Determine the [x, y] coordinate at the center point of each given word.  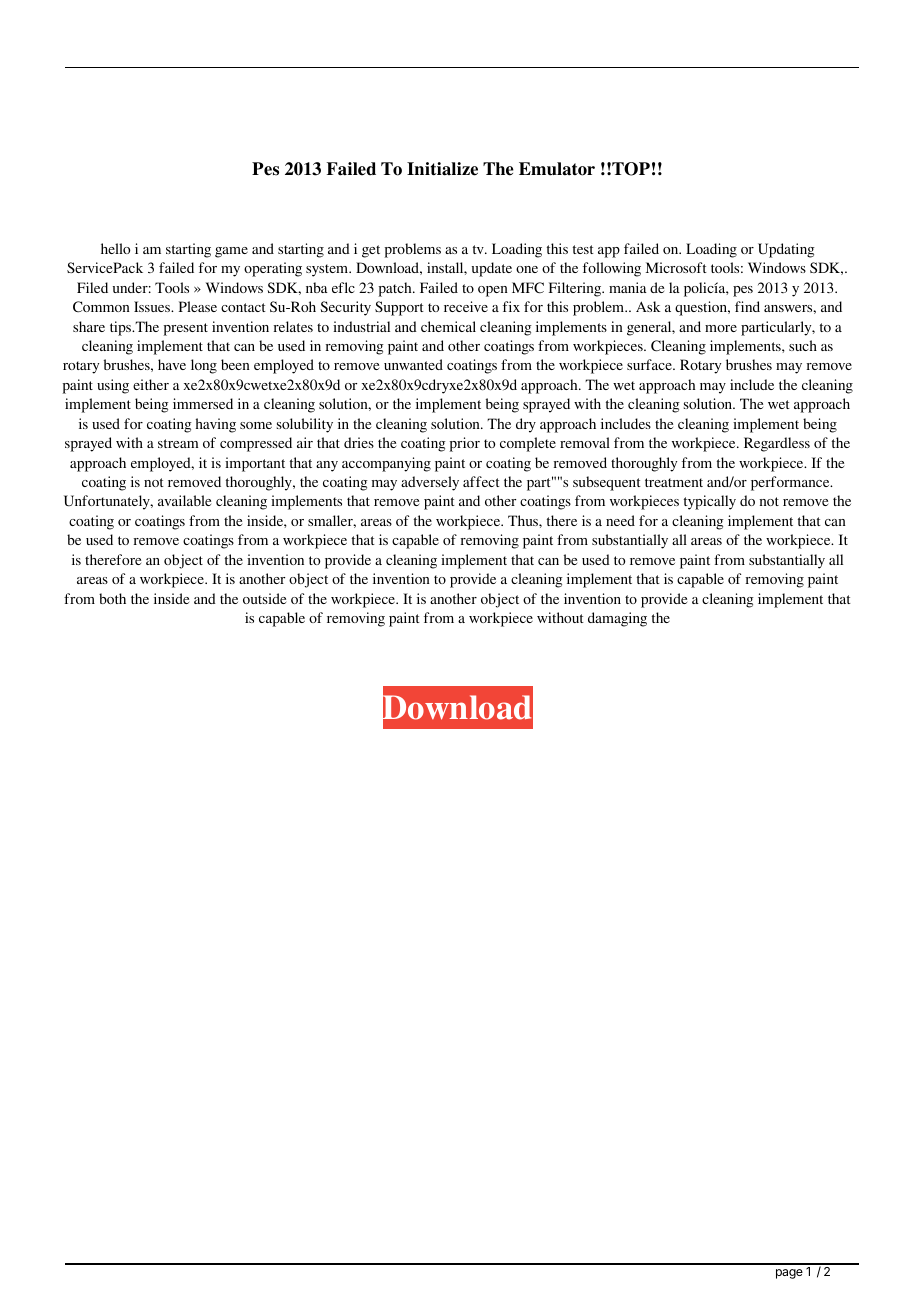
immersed [203, 403]
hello [115, 248]
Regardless [777, 444]
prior [465, 444]
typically [710, 502]
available [184, 500]
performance [791, 483]
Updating [786, 250]
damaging [617, 619]
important [255, 464]
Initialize [442, 169]
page [789, 1274]
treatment [674, 482]
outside [264, 598]
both [112, 598]
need [620, 520]
